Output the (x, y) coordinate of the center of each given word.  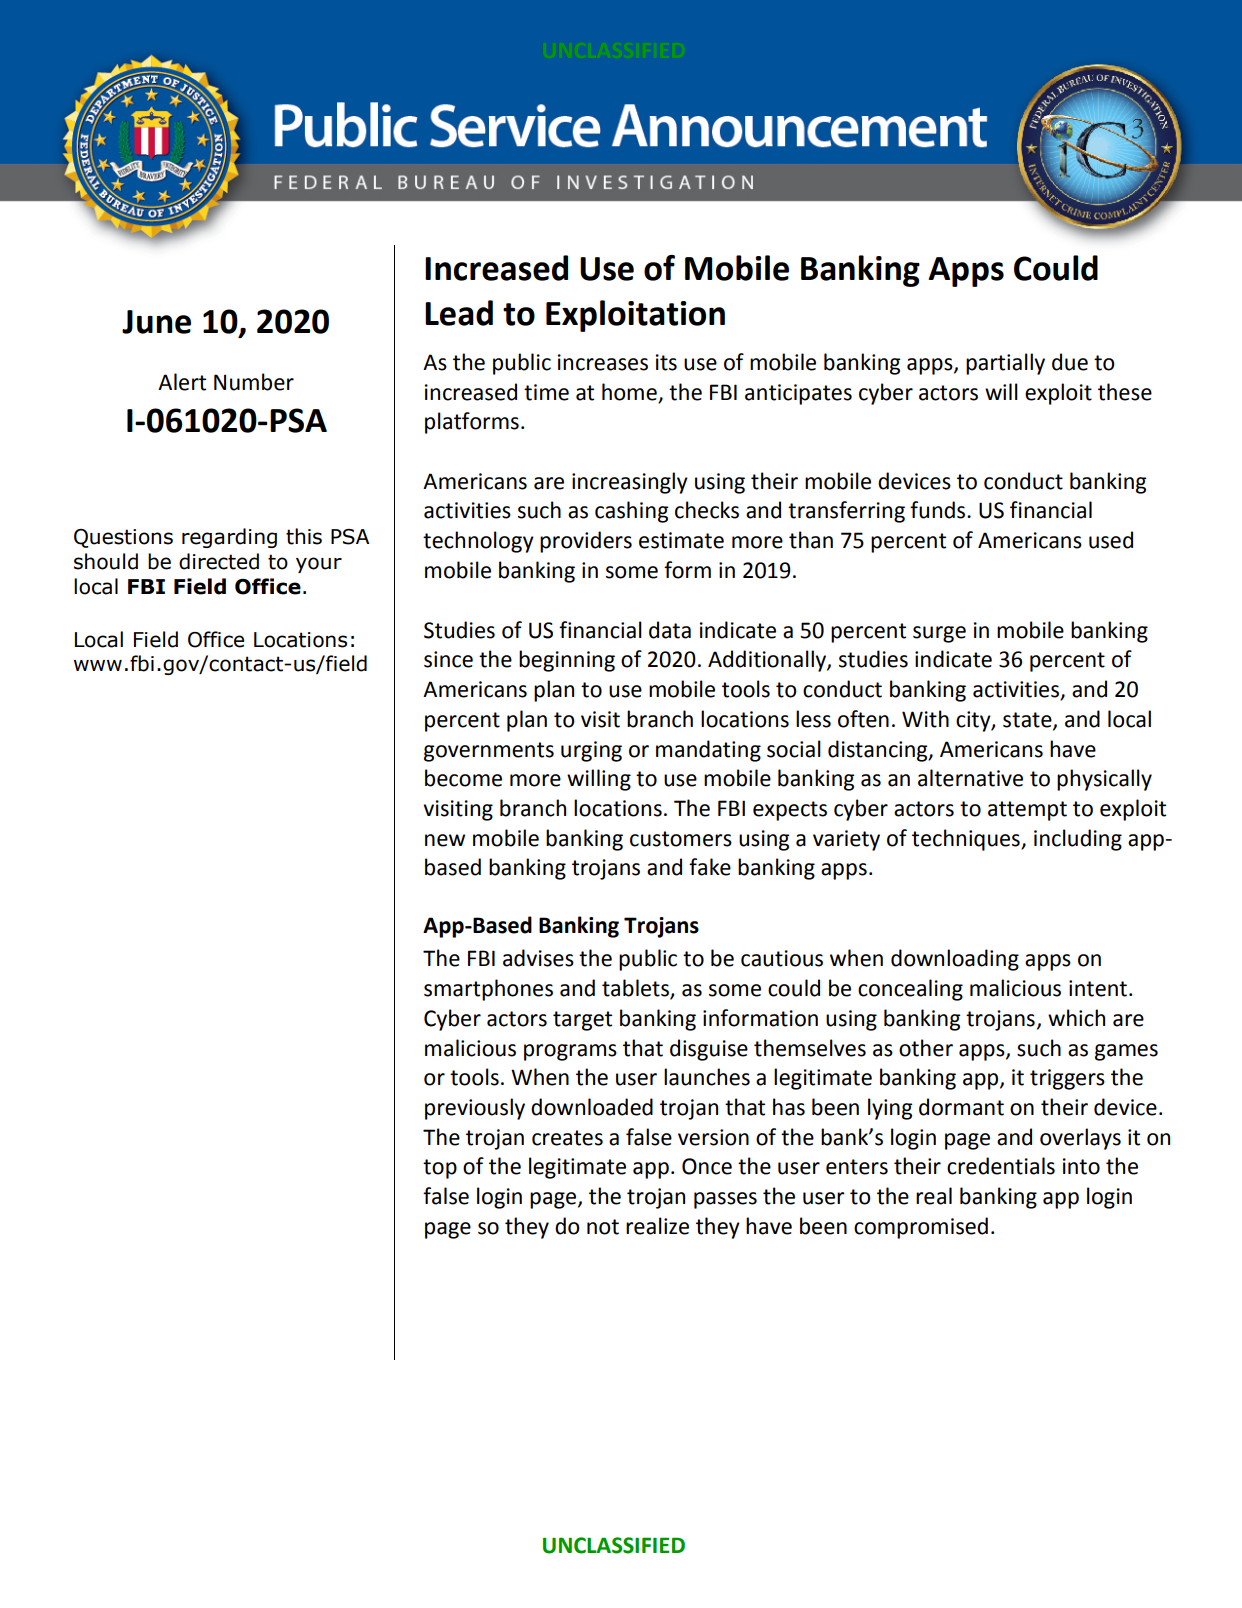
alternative (970, 778)
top (440, 1169)
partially (1005, 364)
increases (603, 362)
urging (591, 751)
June (156, 322)
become (463, 778)
